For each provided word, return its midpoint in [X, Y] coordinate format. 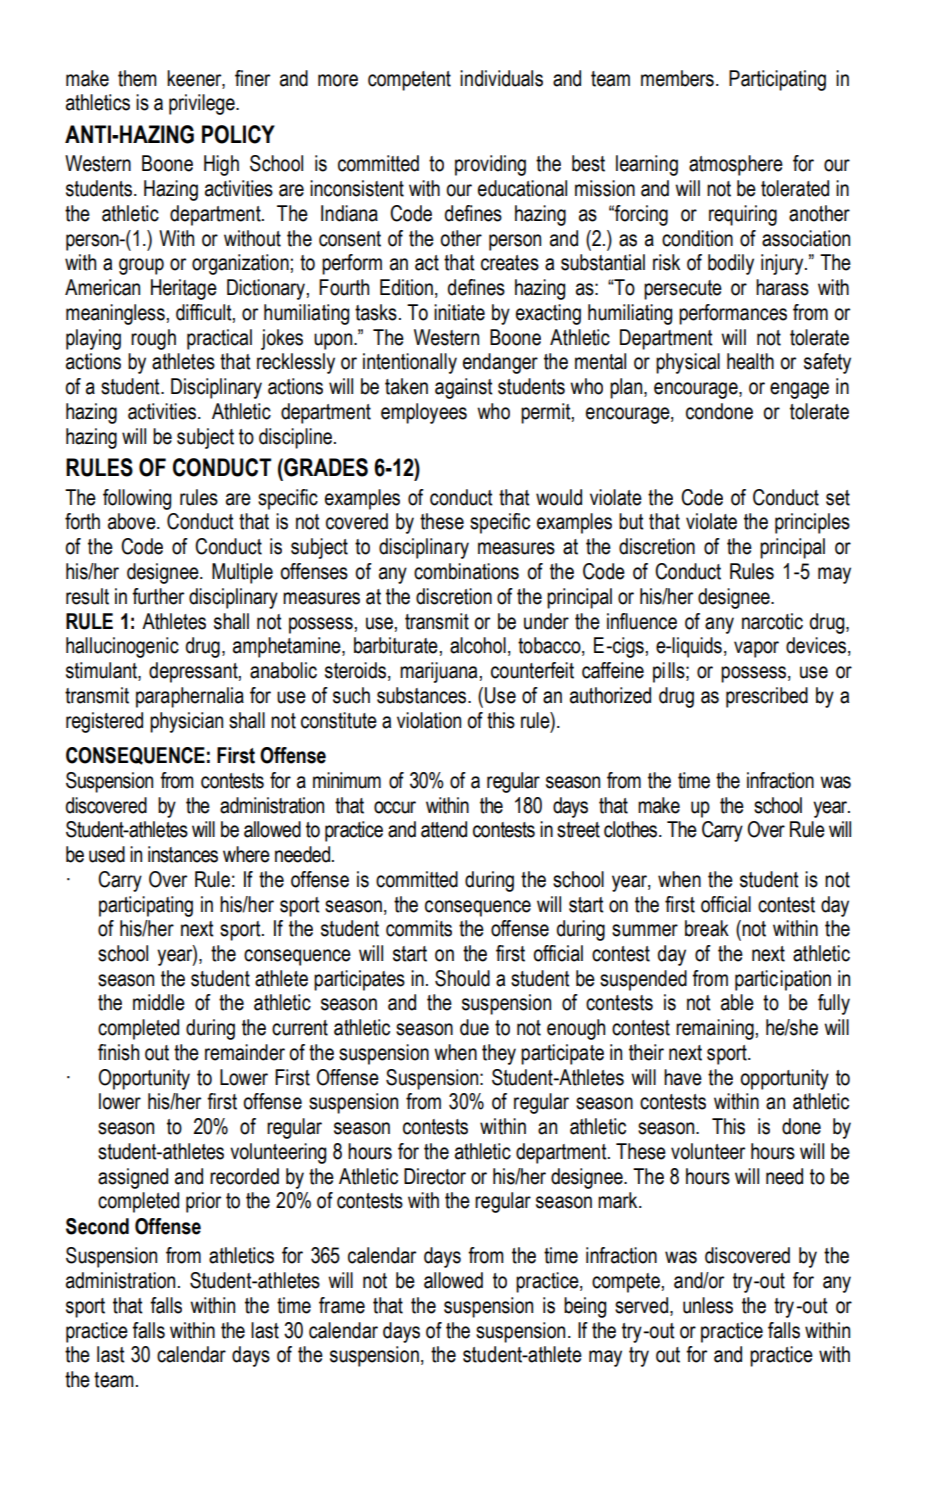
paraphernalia [190, 697]
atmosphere [736, 165]
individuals [501, 78]
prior [203, 1202]
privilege [203, 104]
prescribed [767, 697]
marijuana [438, 672]
